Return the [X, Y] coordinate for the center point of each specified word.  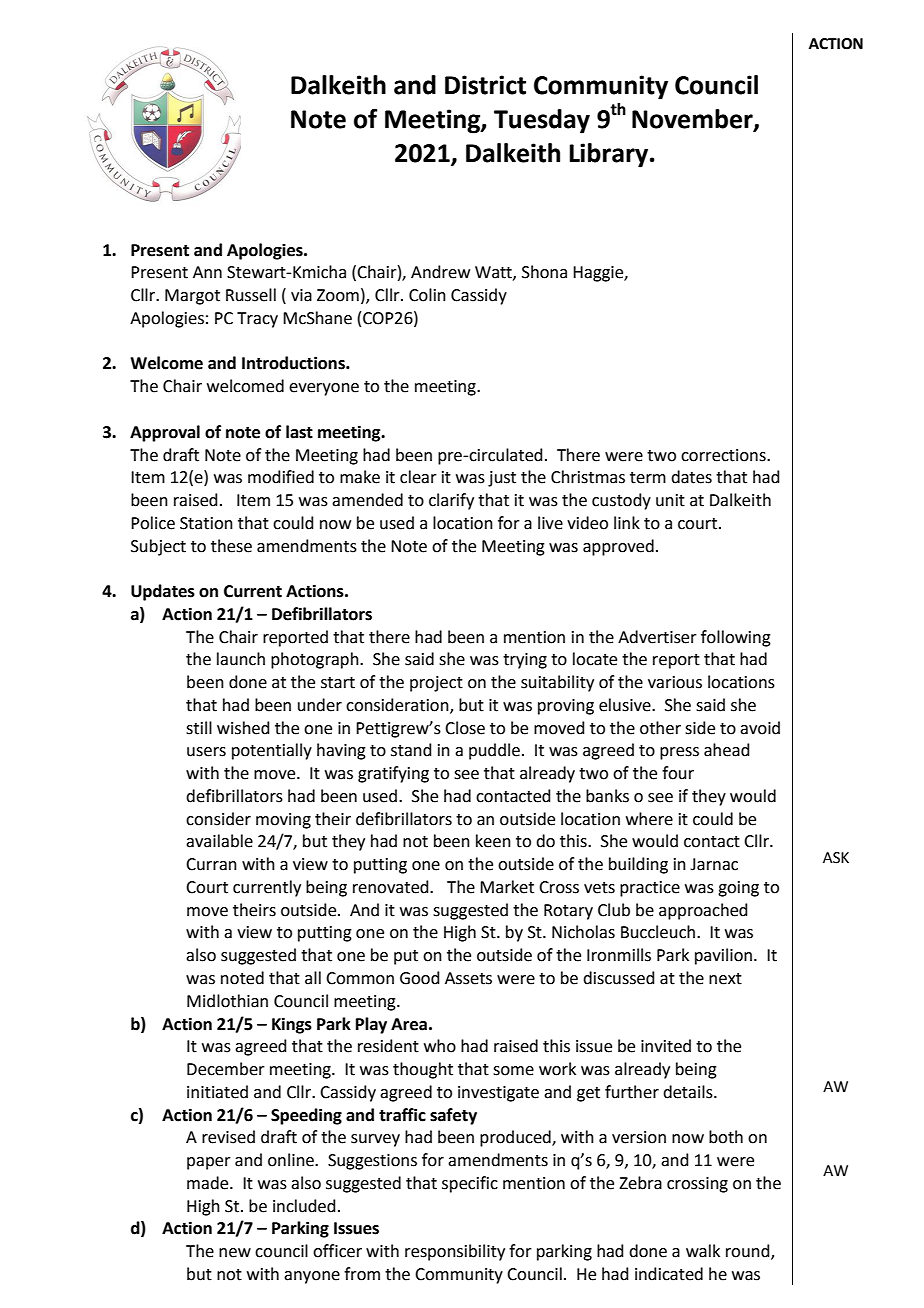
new [235, 1253]
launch [241, 659]
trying [525, 661]
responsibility [455, 1252]
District [485, 85]
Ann [207, 272]
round [749, 1252]
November [693, 120]
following [736, 638]
